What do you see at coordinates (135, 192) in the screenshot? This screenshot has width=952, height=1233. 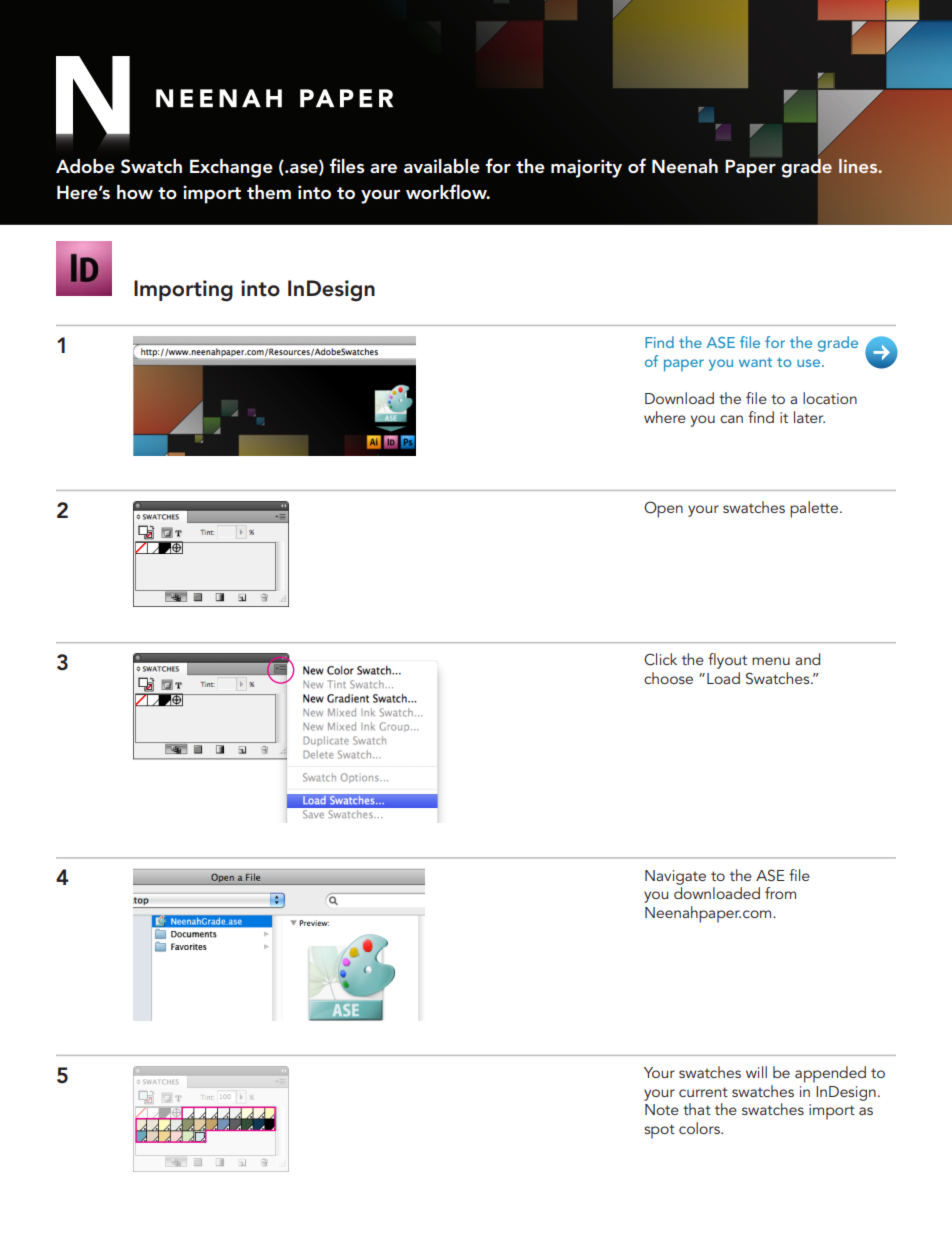 I see `how` at bounding box center [135, 192].
